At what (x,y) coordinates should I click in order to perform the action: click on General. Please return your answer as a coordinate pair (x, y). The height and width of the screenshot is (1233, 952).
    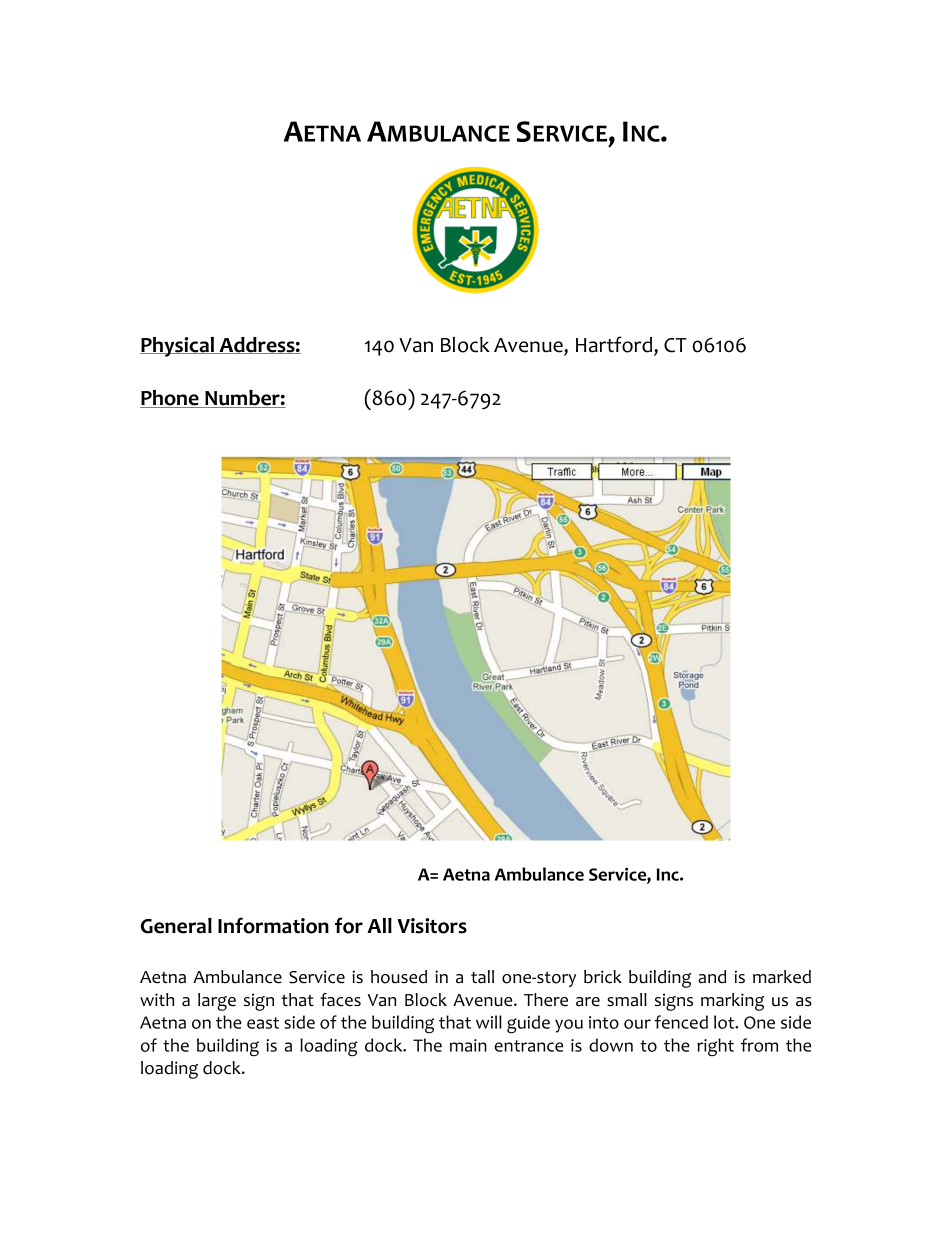
    Looking at the image, I should click on (176, 926).
